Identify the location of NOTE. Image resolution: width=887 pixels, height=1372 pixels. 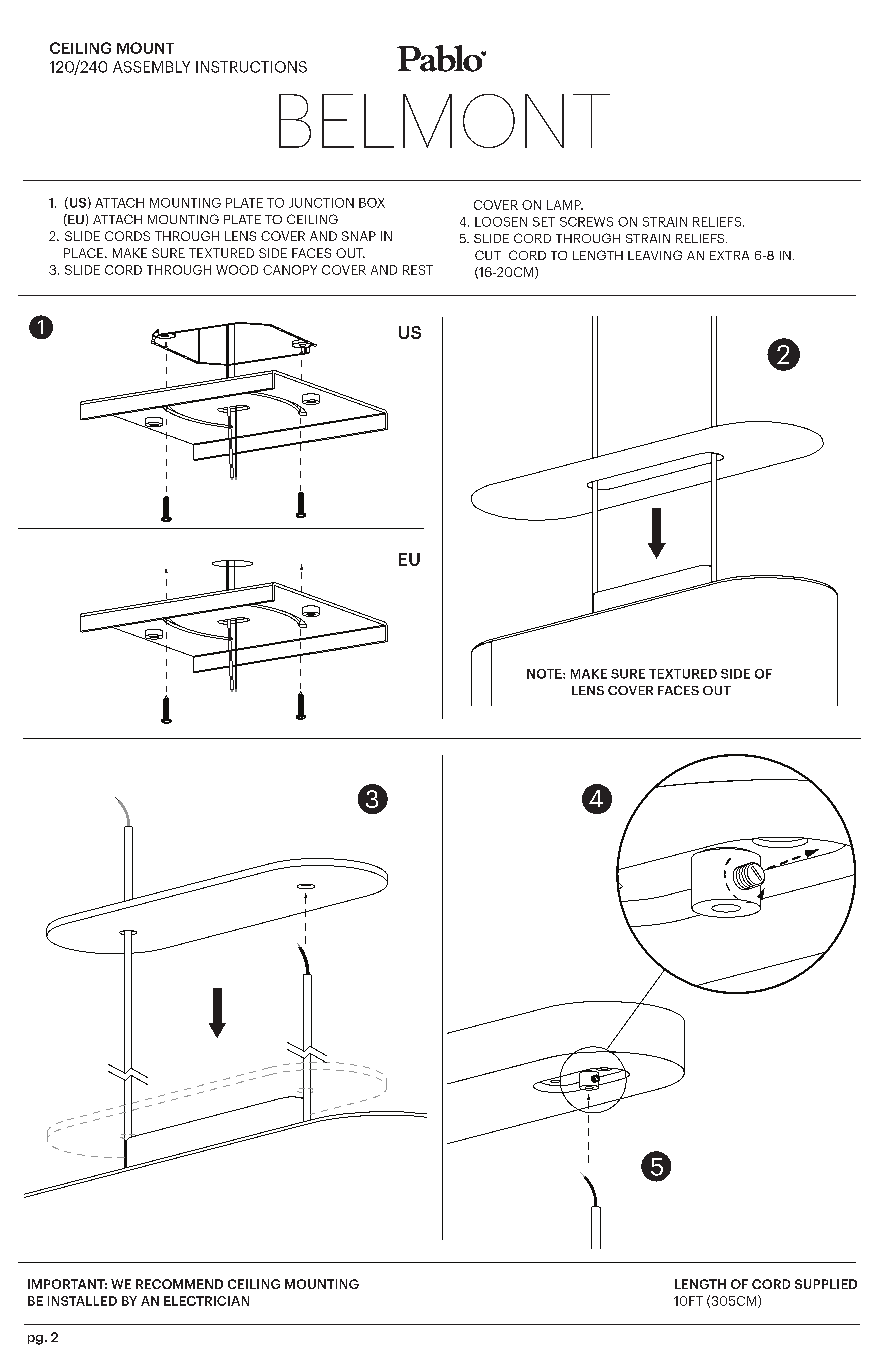
(545, 674).
